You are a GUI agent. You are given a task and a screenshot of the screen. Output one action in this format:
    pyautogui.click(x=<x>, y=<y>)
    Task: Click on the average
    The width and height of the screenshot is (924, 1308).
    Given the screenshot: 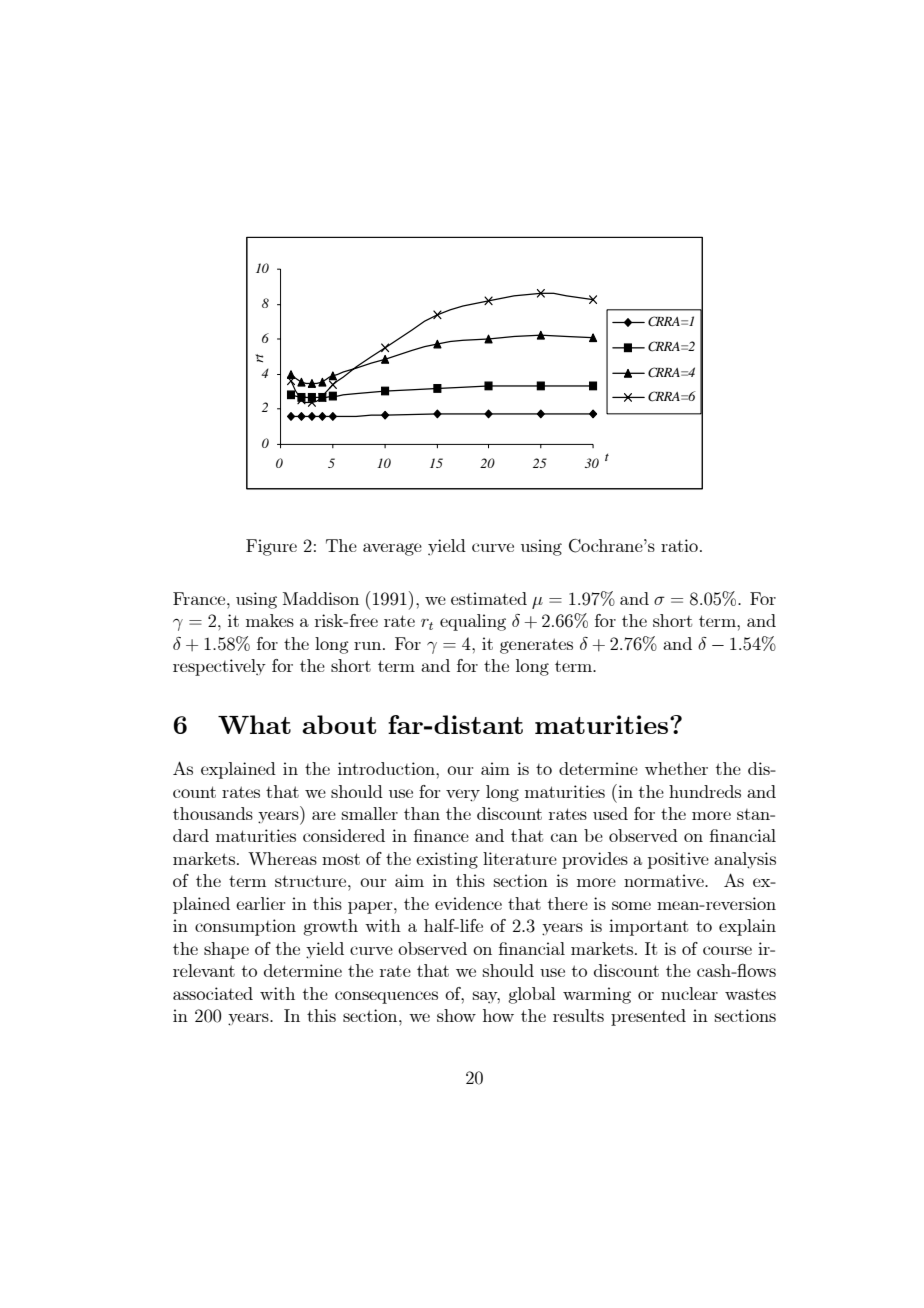 What is the action you would take?
    pyautogui.click(x=392, y=549)
